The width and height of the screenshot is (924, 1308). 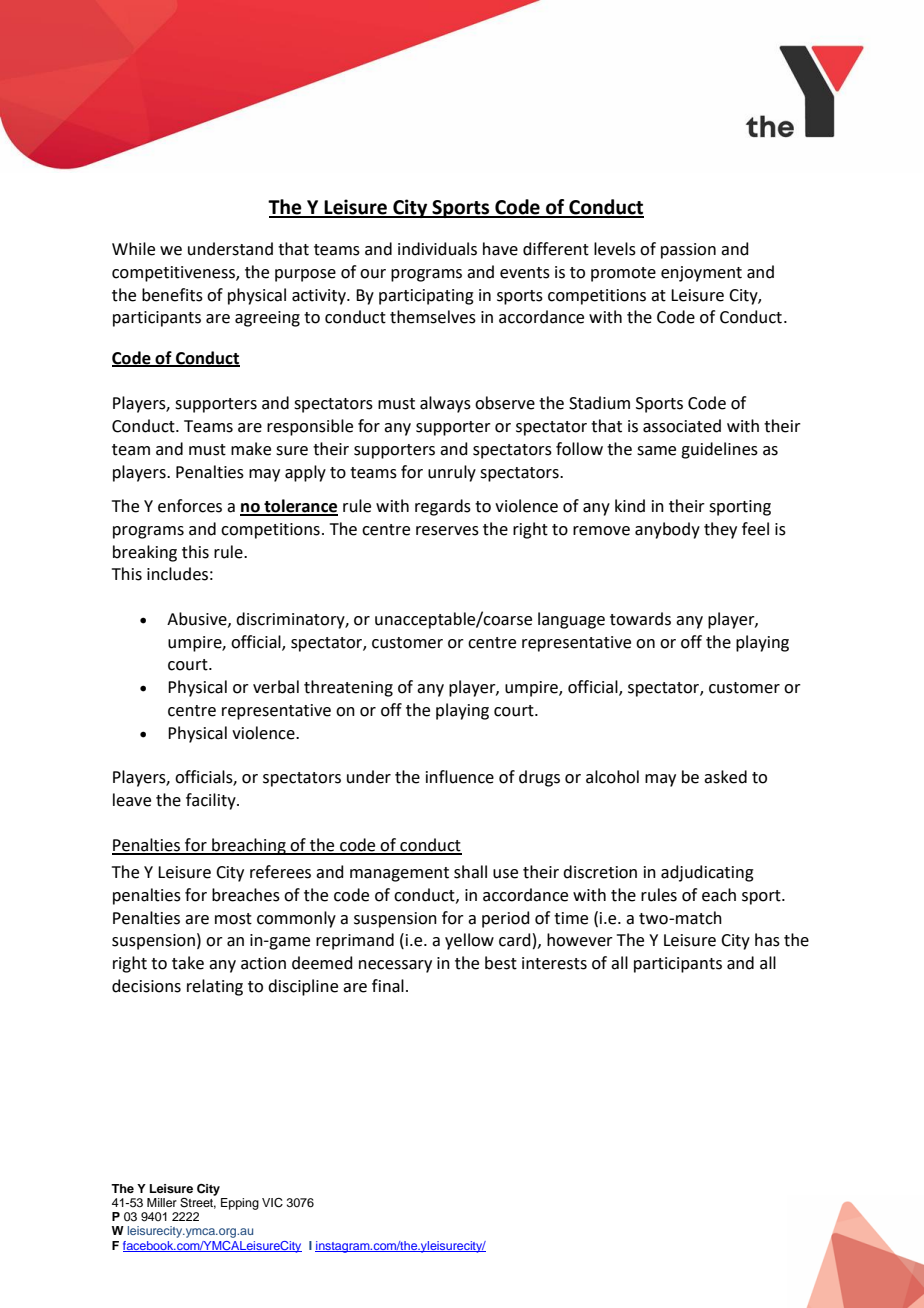 I want to click on participating, so click(x=426, y=297).
